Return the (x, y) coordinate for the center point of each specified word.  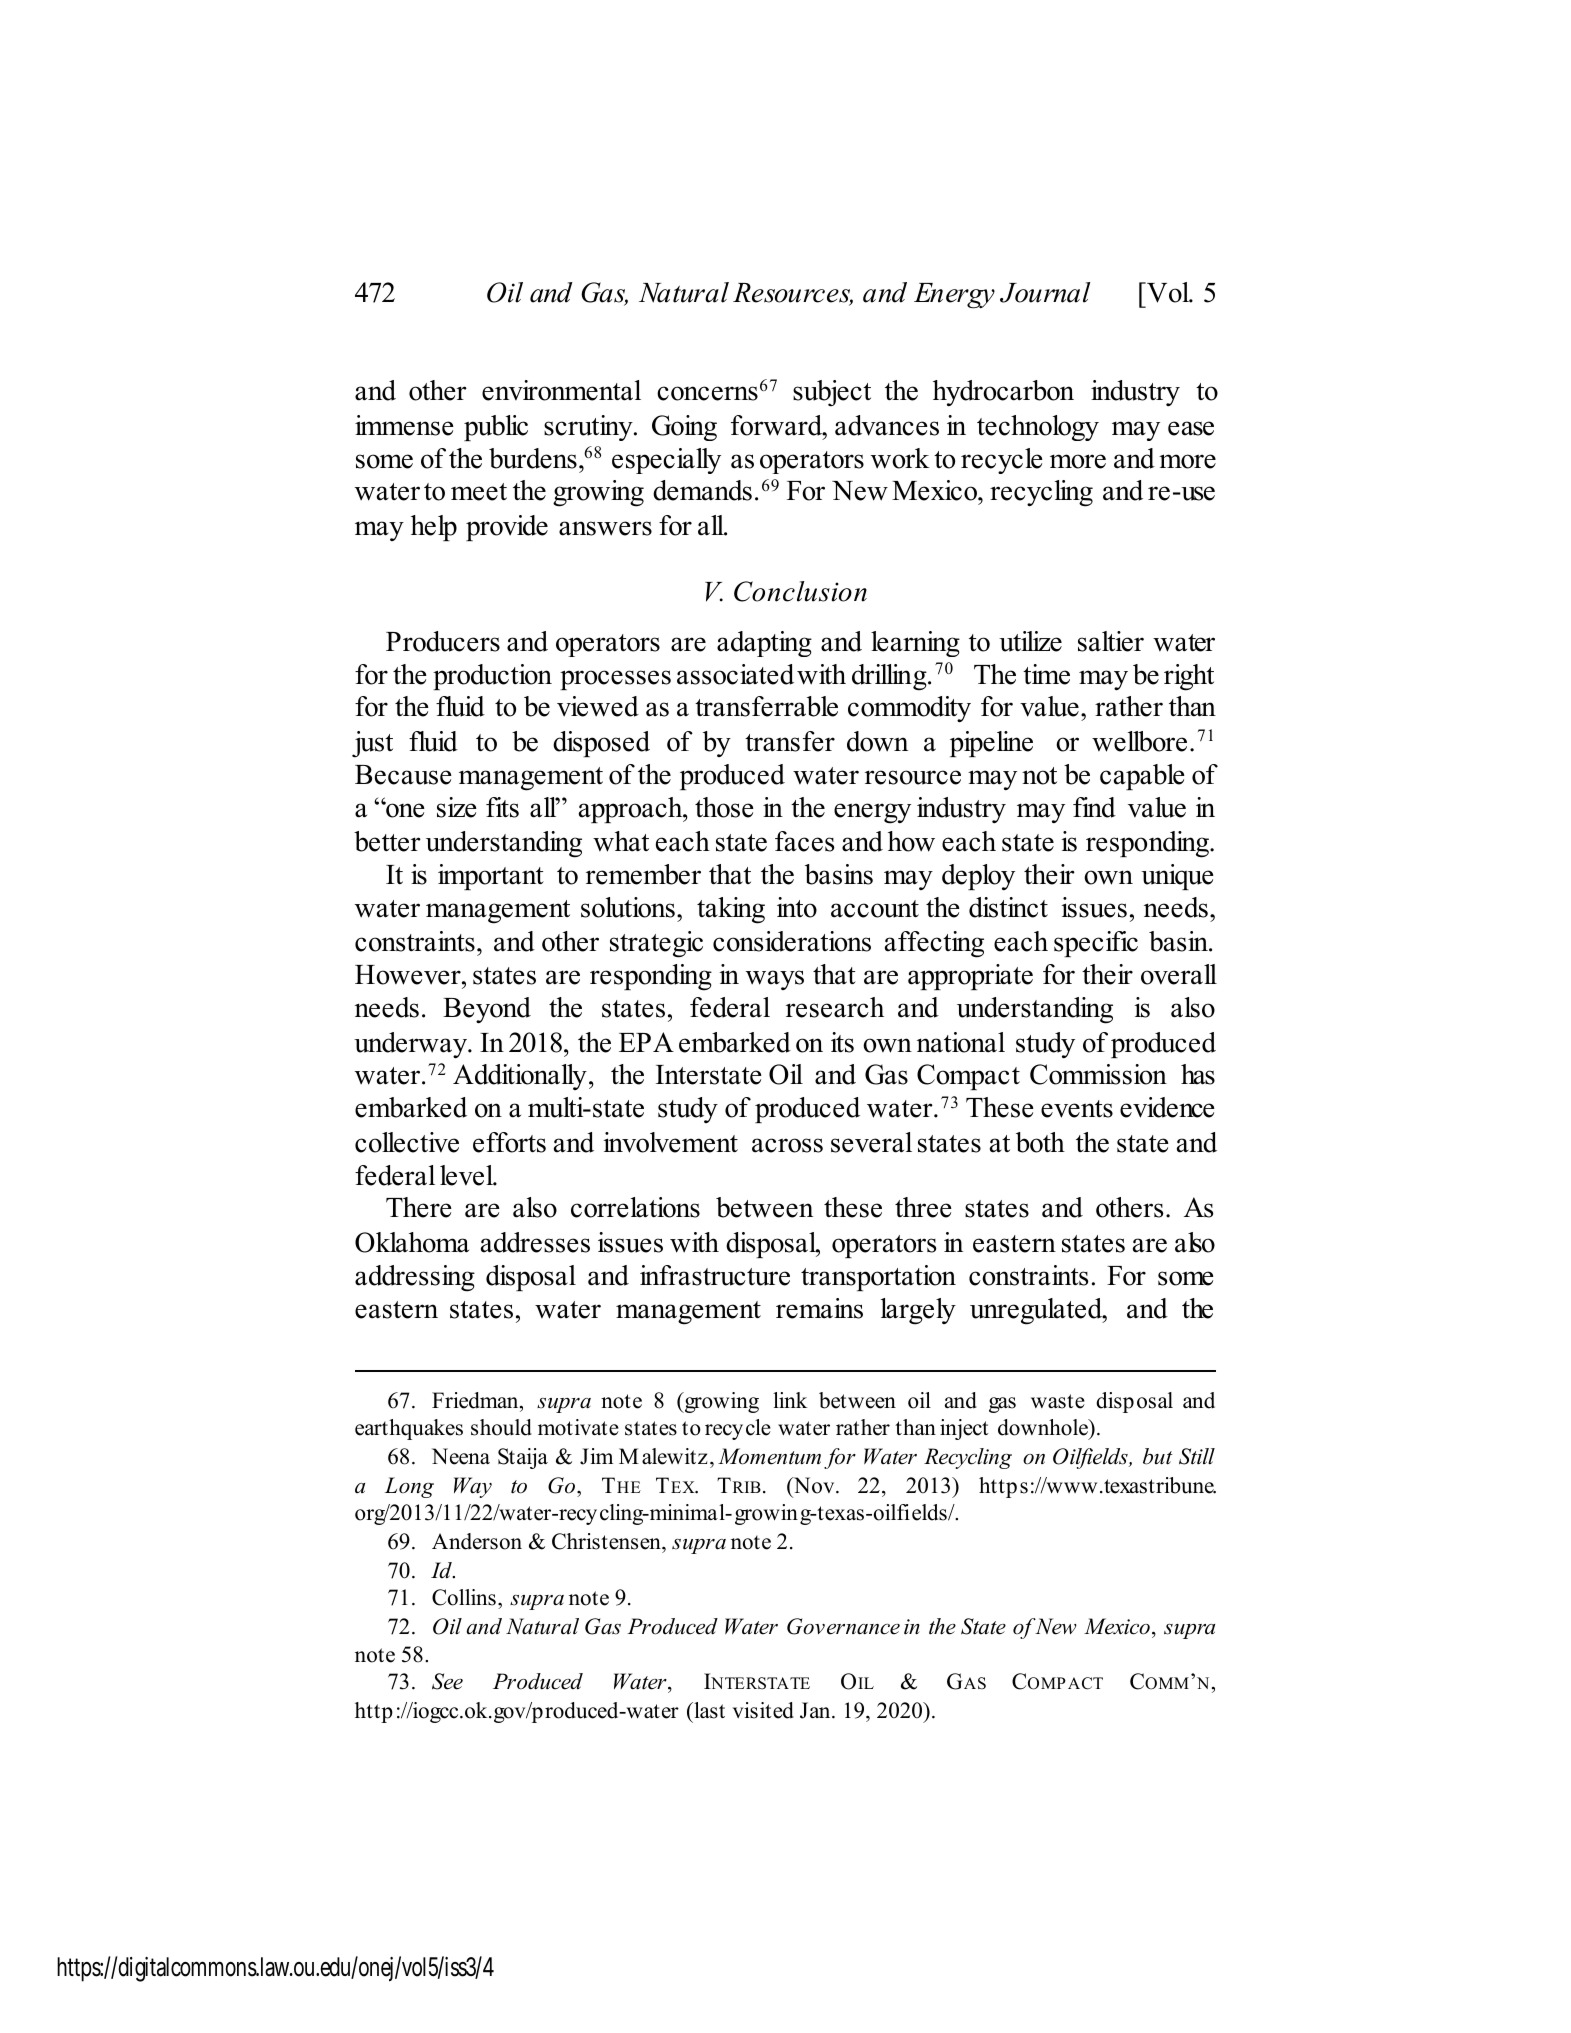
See (447, 1681)
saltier (1111, 641)
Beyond (487, 1010)
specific (1096, 944)
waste (1058, 1401)
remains (819, 1308)
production (492, 677)
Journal (1045, 292)
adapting (764, 644)
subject (832, 393)
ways (775, 980)
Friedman (476, 1400)
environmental (561, 390)
